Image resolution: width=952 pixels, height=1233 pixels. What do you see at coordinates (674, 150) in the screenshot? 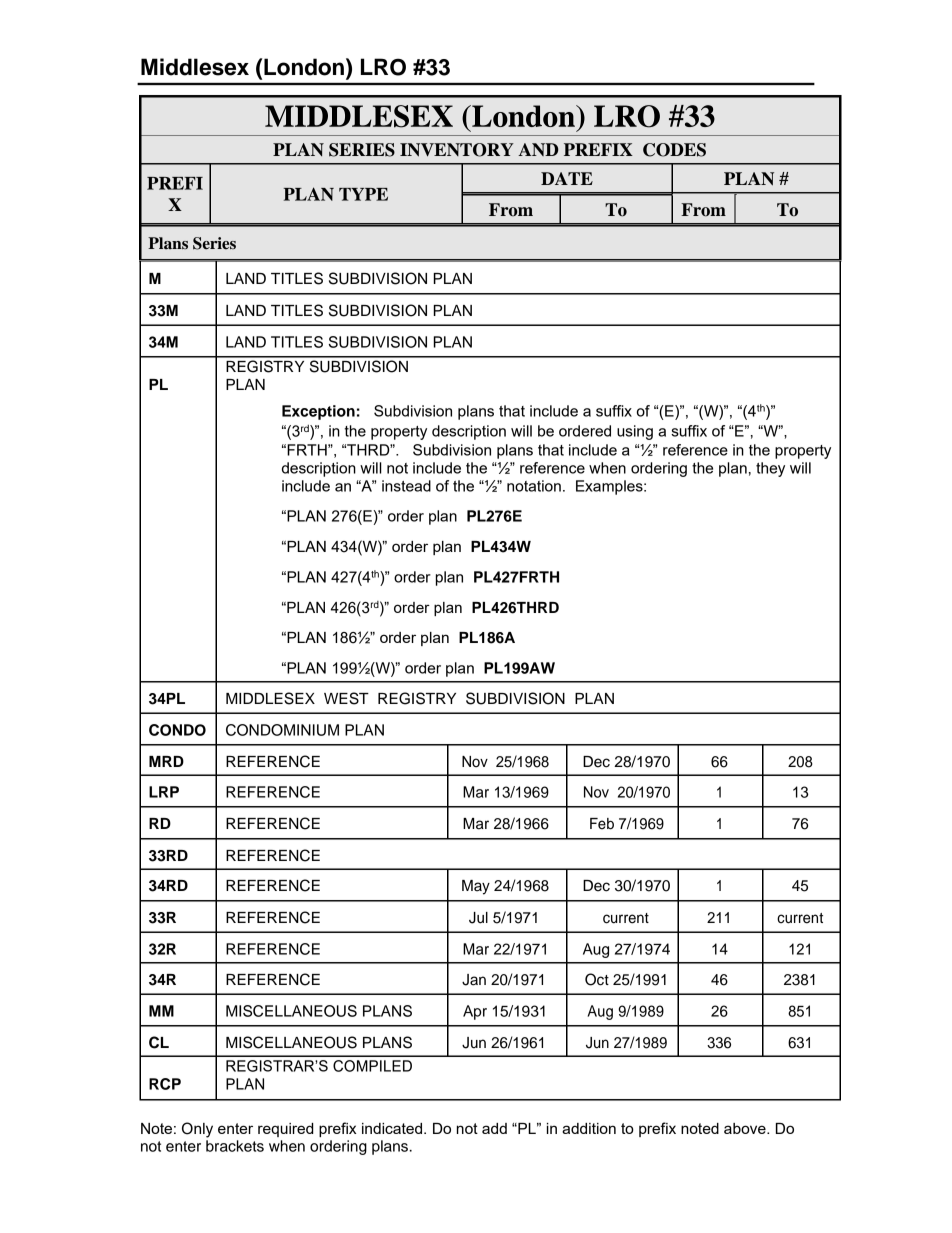
I see `CODES` at bounding box center [674, 150].
